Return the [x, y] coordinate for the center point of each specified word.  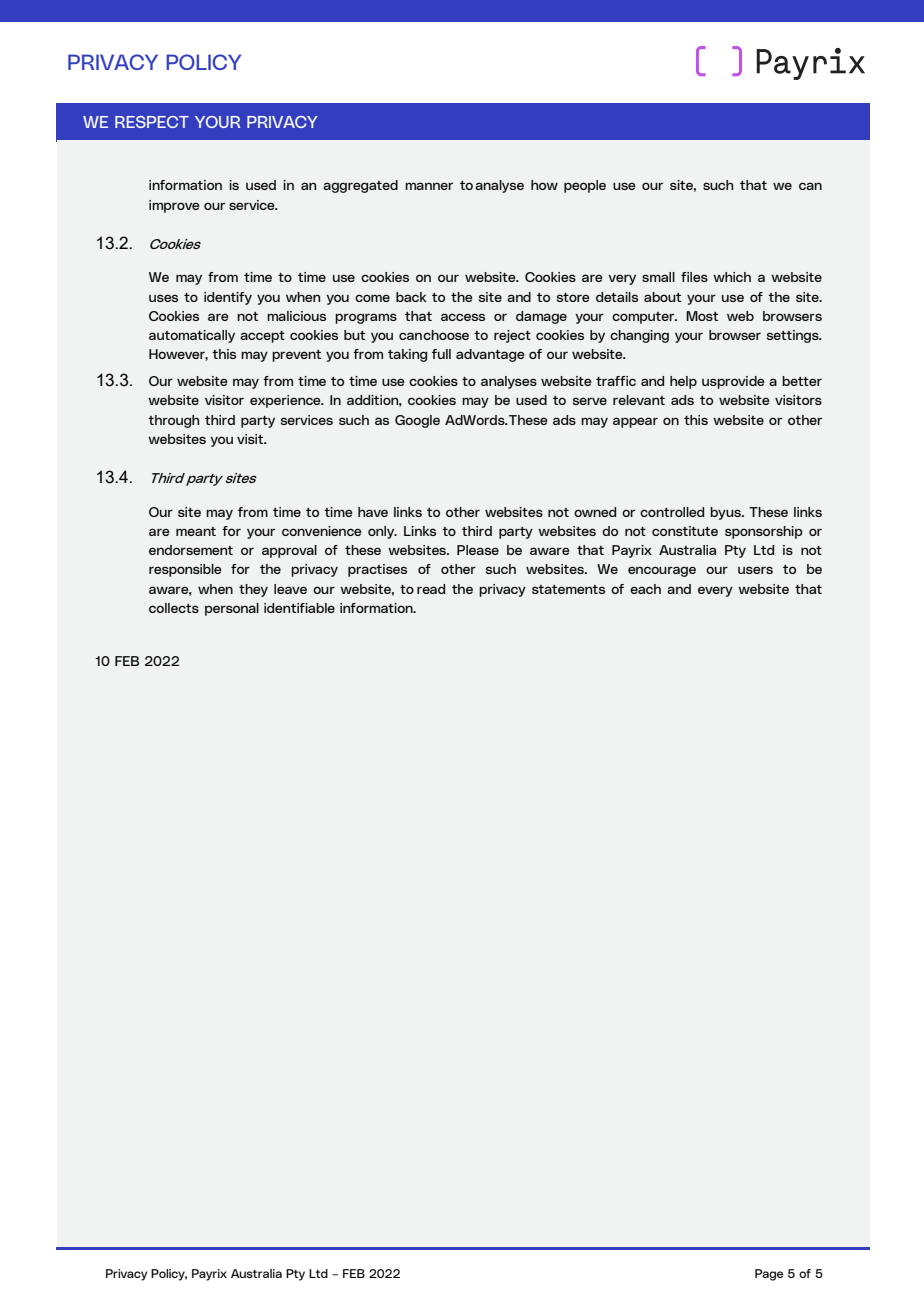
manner [429, 186]
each [645, 589]
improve [174, 206]
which [732, 277]
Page [769, 1275]
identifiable [299, 608]
